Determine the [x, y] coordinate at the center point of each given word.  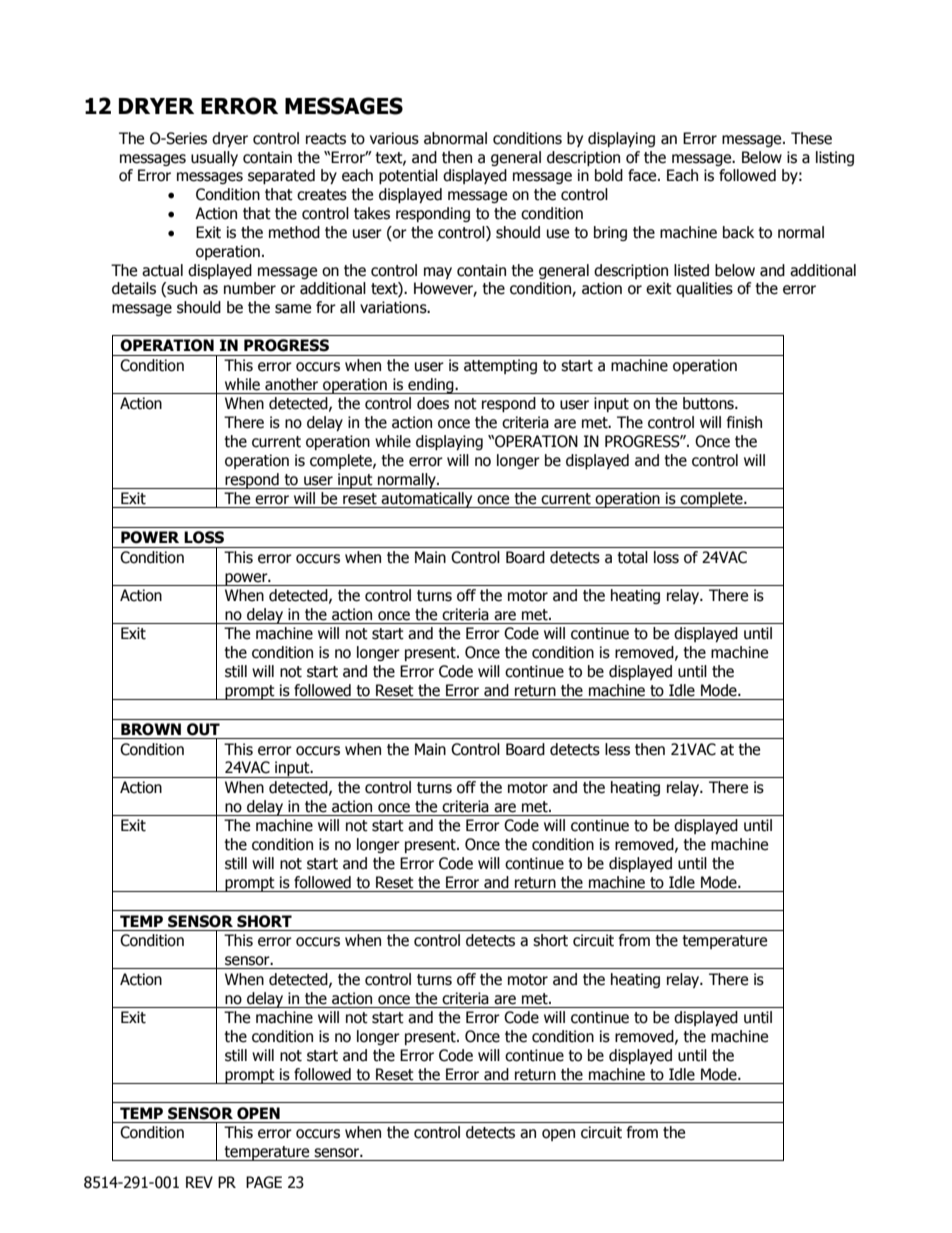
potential [408, 176]
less [617, 749]
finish [744, 422]
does [433, 403]
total [632, 557]
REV [199, 1182]
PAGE [264, 1182]
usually [214, 158]
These [811, 138]
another [291, 384]
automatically [427, 500]
